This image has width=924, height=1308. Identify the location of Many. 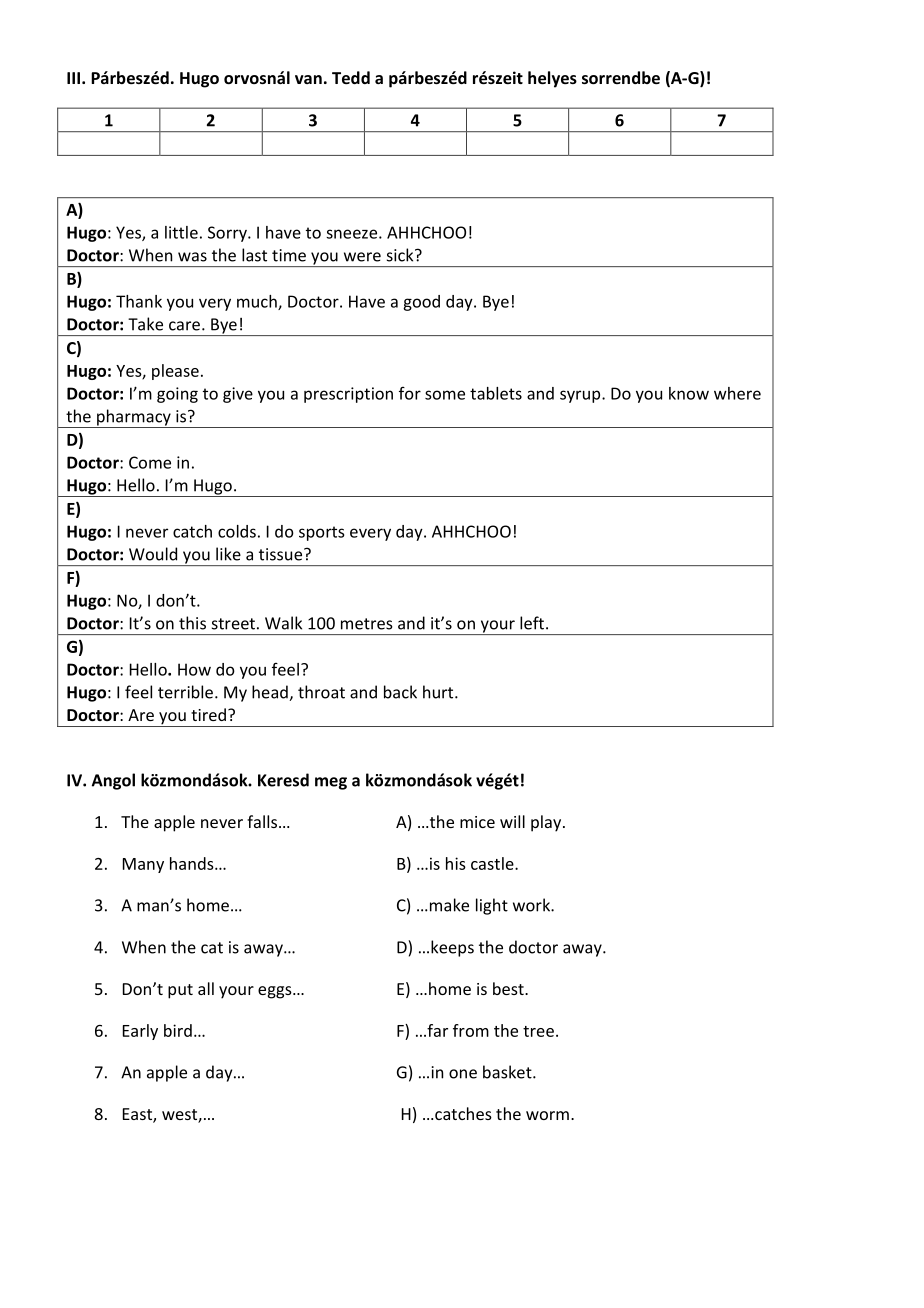
(143, 865).
